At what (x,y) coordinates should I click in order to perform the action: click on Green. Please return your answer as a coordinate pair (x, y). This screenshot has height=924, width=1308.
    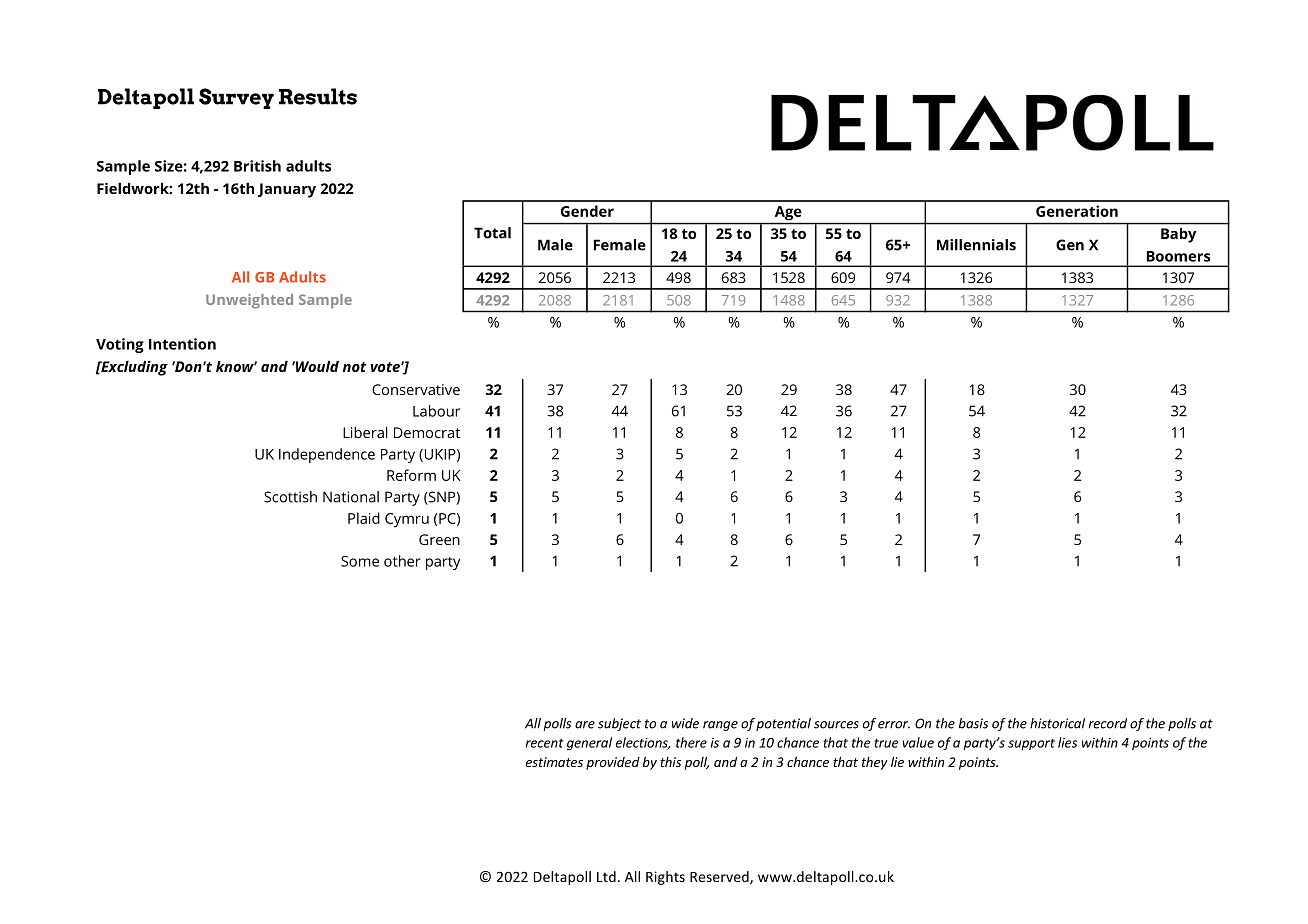
    Looking at the image, I should click on (439, 539).
